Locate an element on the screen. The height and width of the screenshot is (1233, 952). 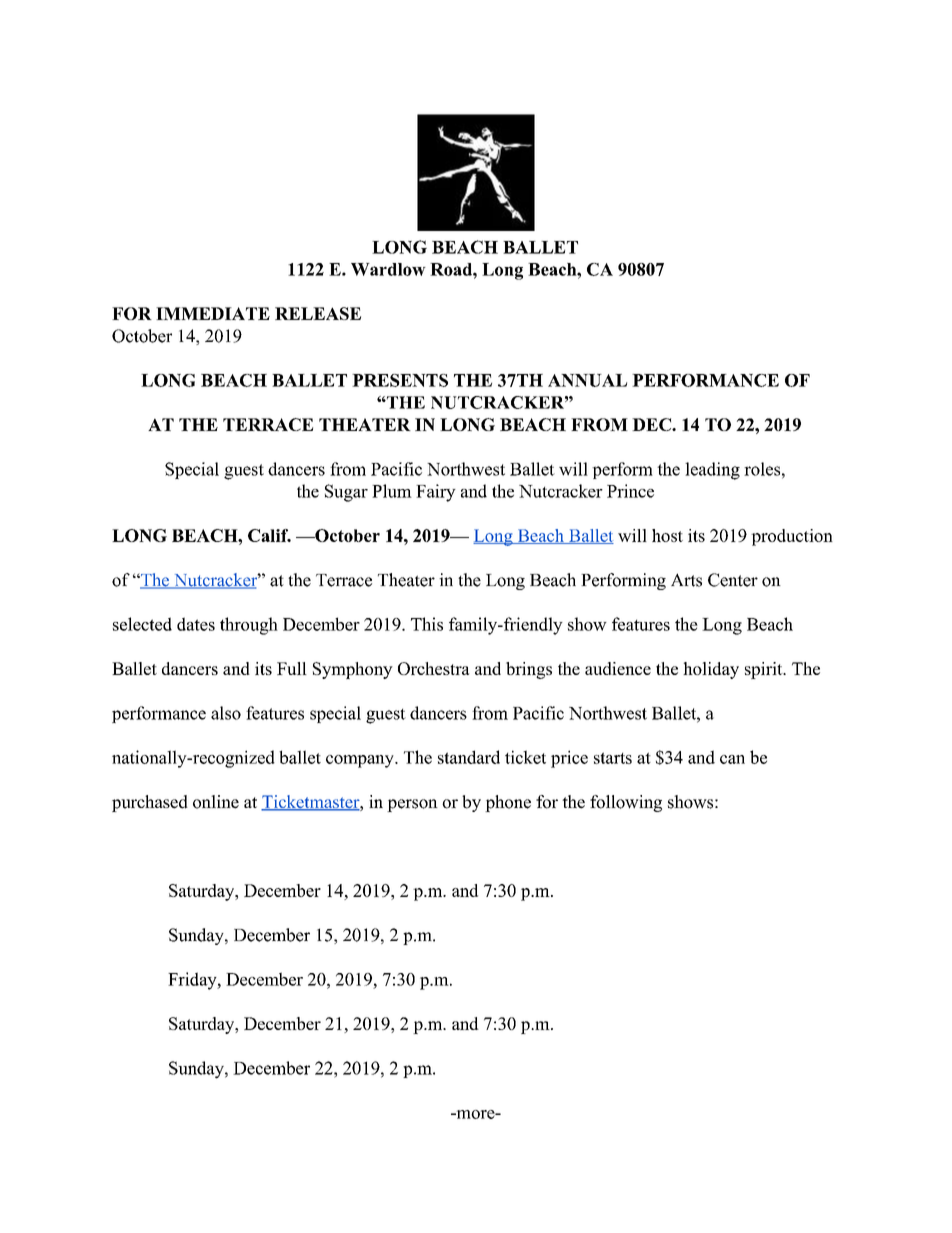
Fairy is located at coordinates (436, 493).
